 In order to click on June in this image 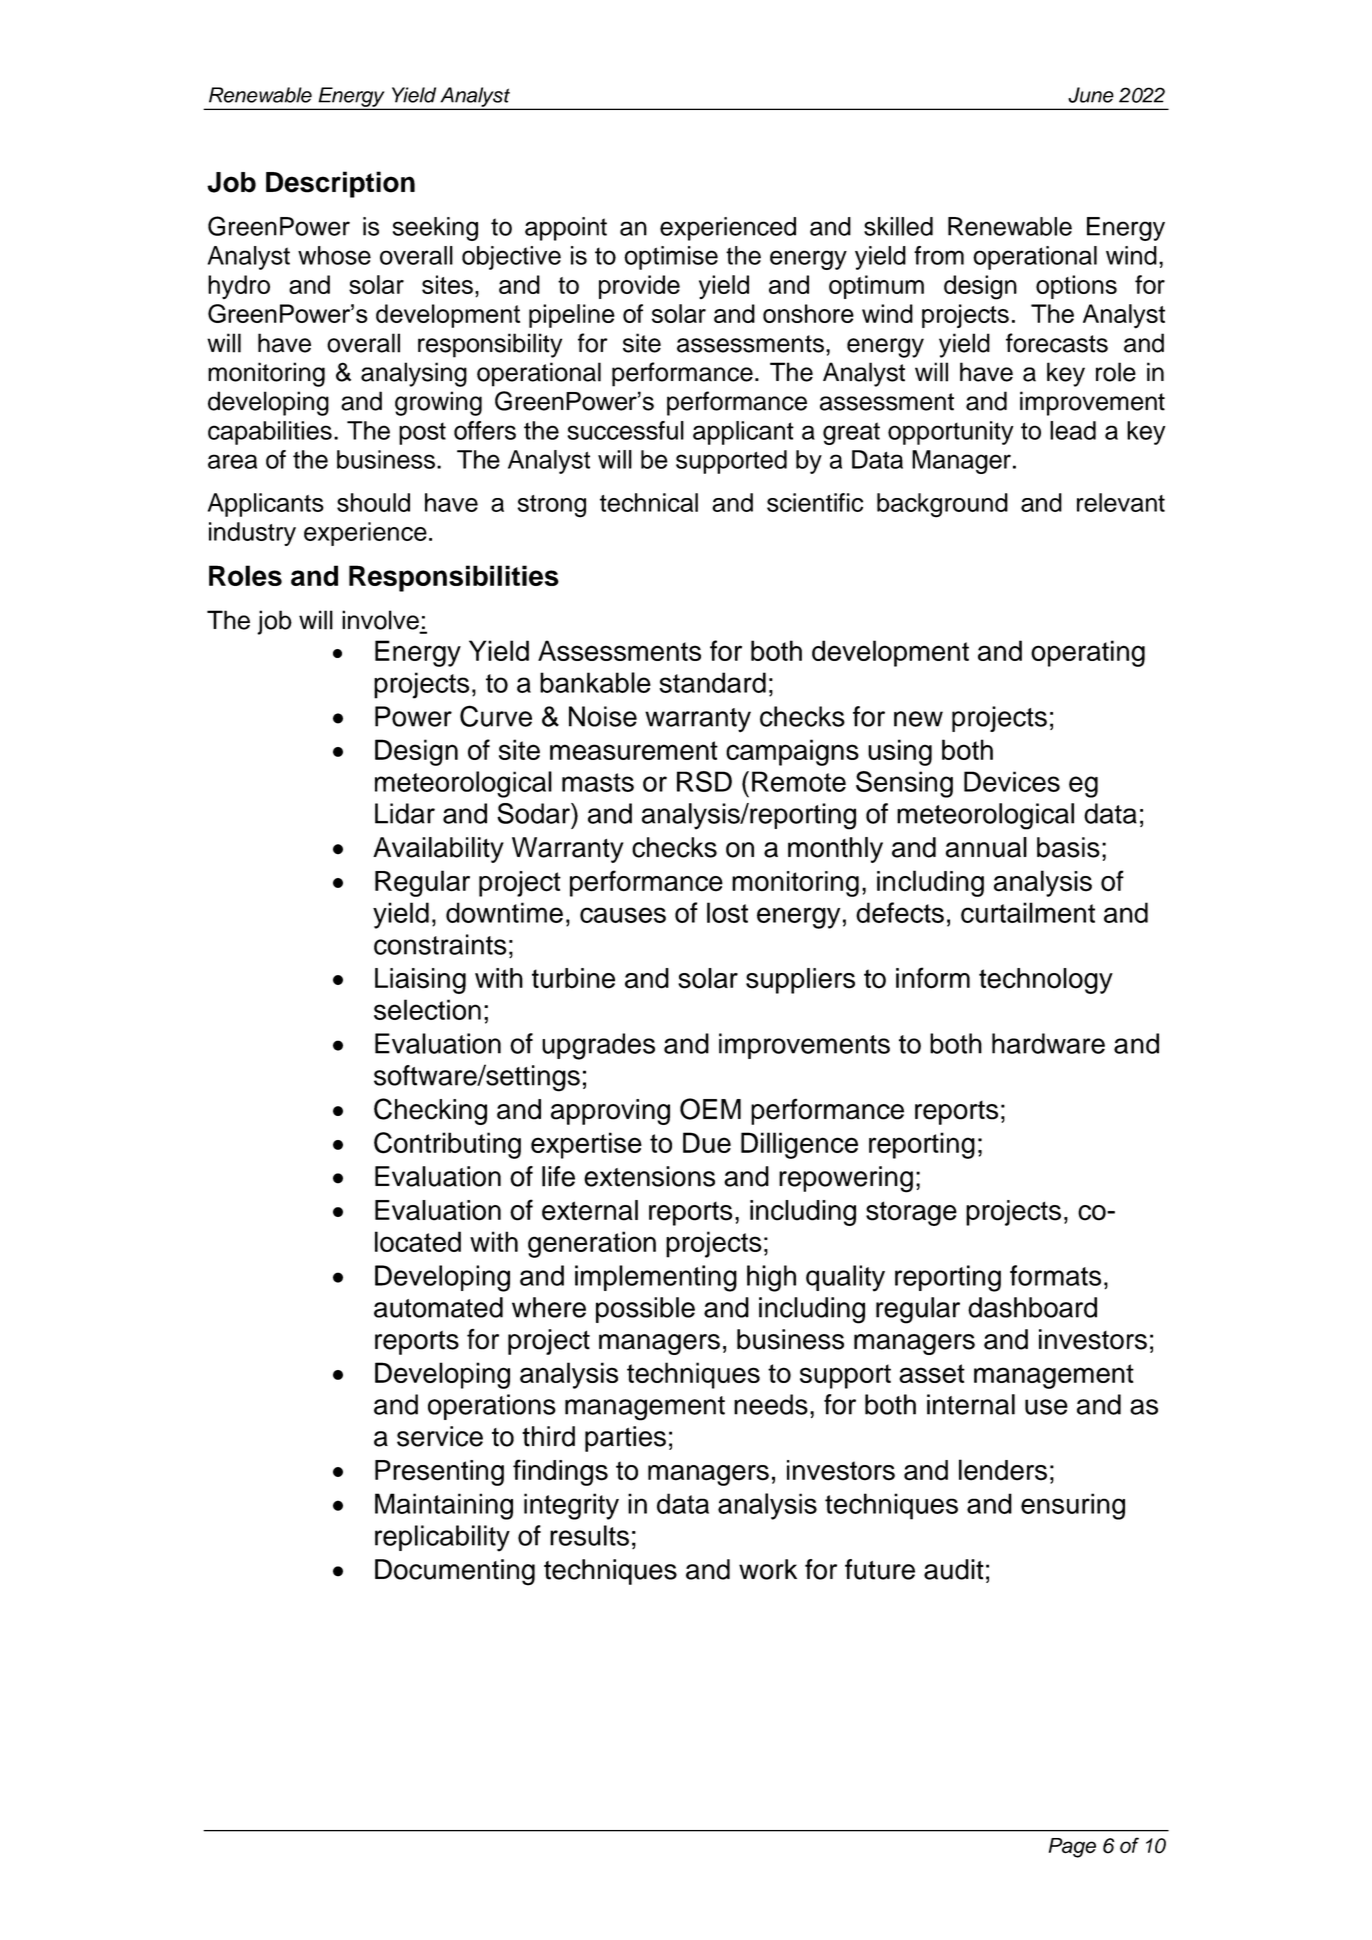, I will do `click(1091, 95)`.
